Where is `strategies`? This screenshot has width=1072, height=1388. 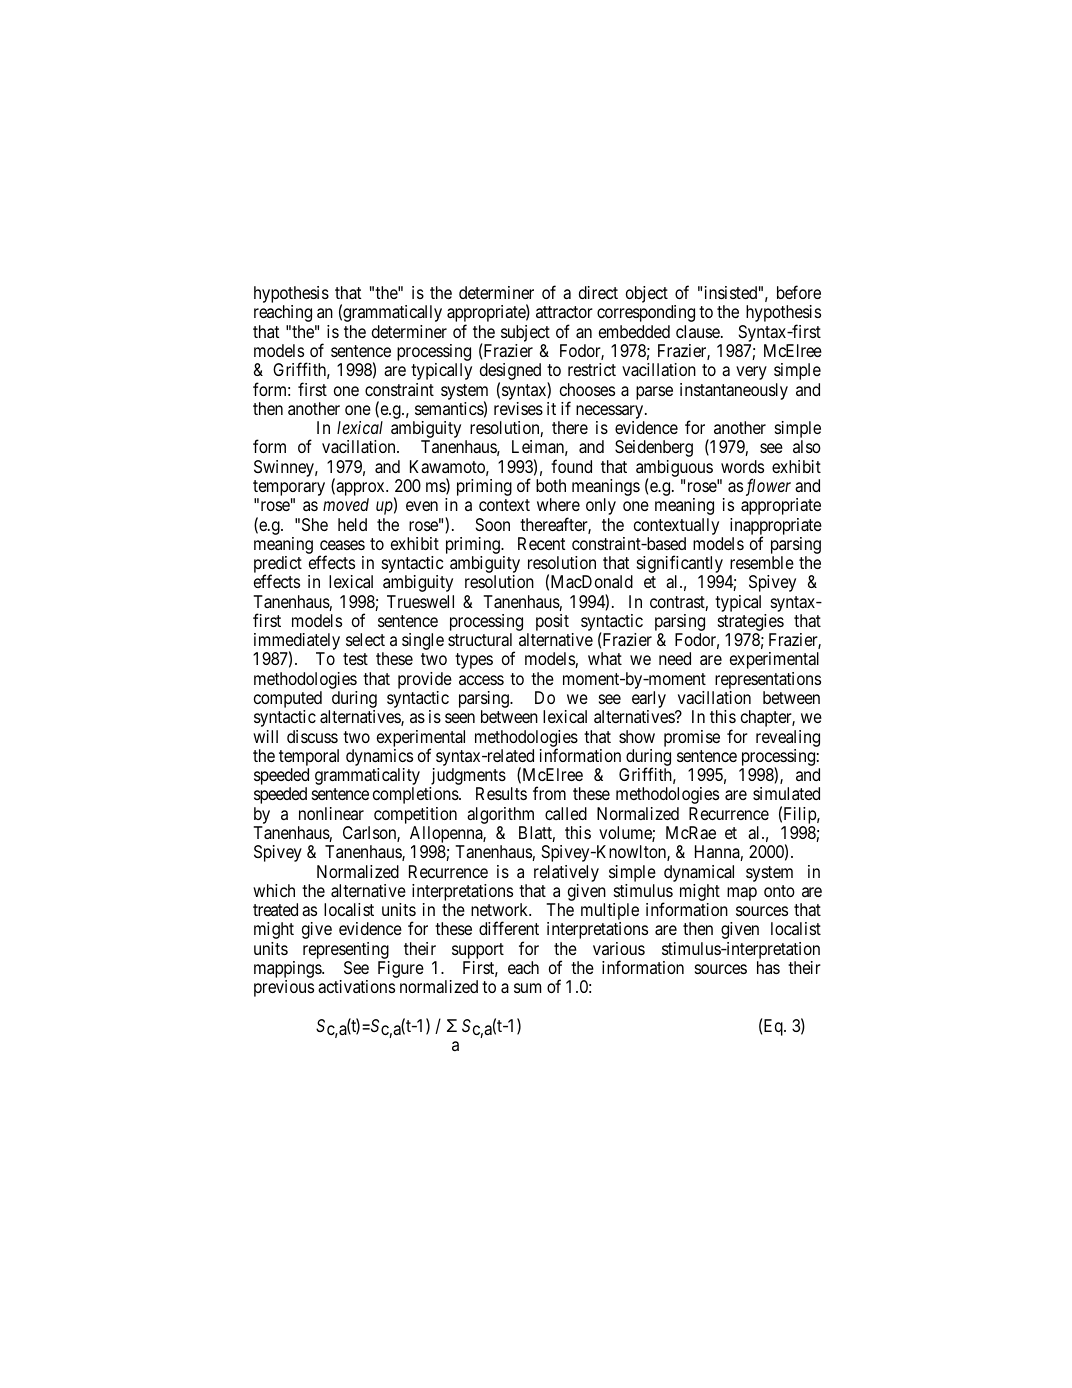 strategies is located at coordinates (751, 624).
